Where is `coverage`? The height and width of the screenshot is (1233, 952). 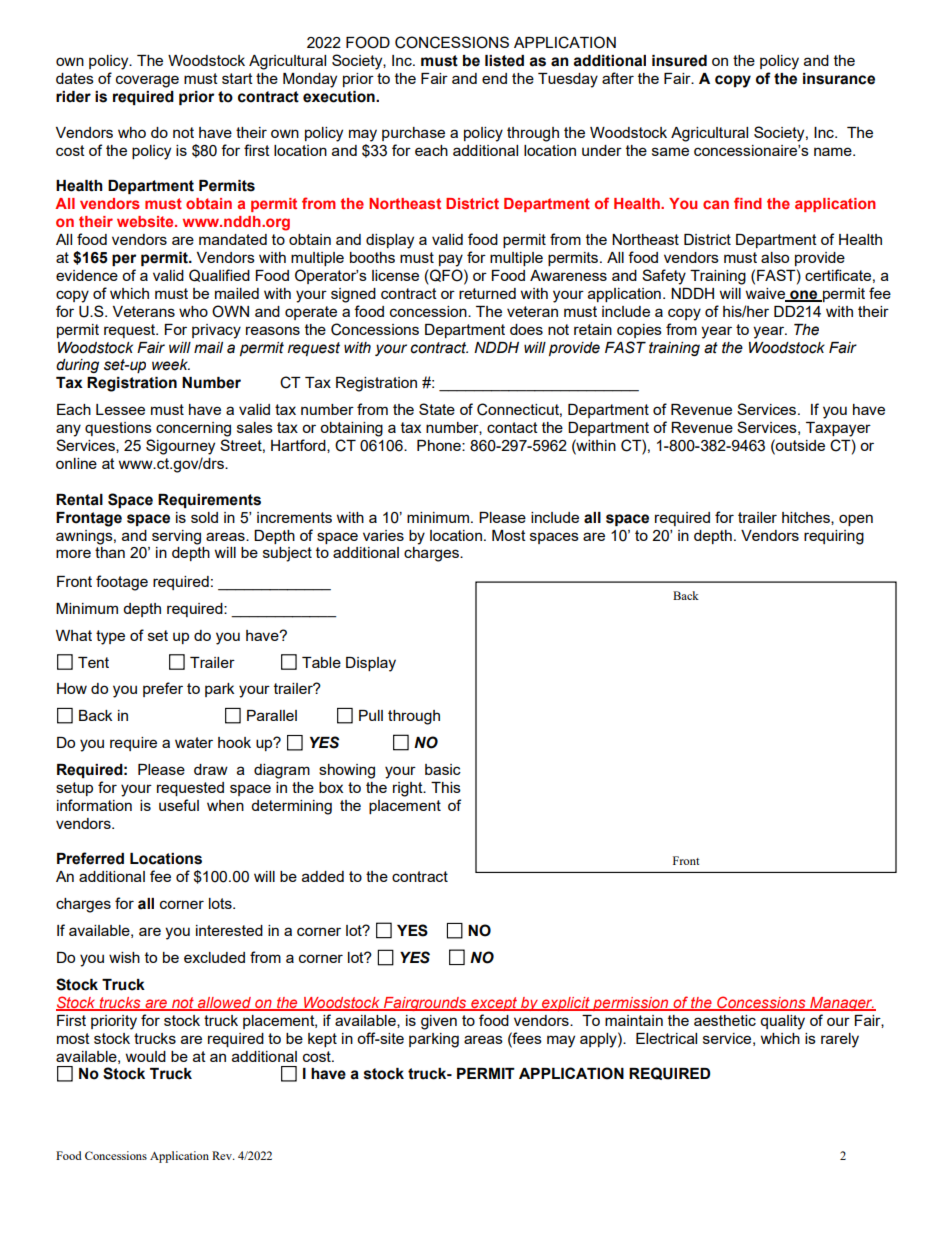 coverage is located at coordinates (147, 81).
